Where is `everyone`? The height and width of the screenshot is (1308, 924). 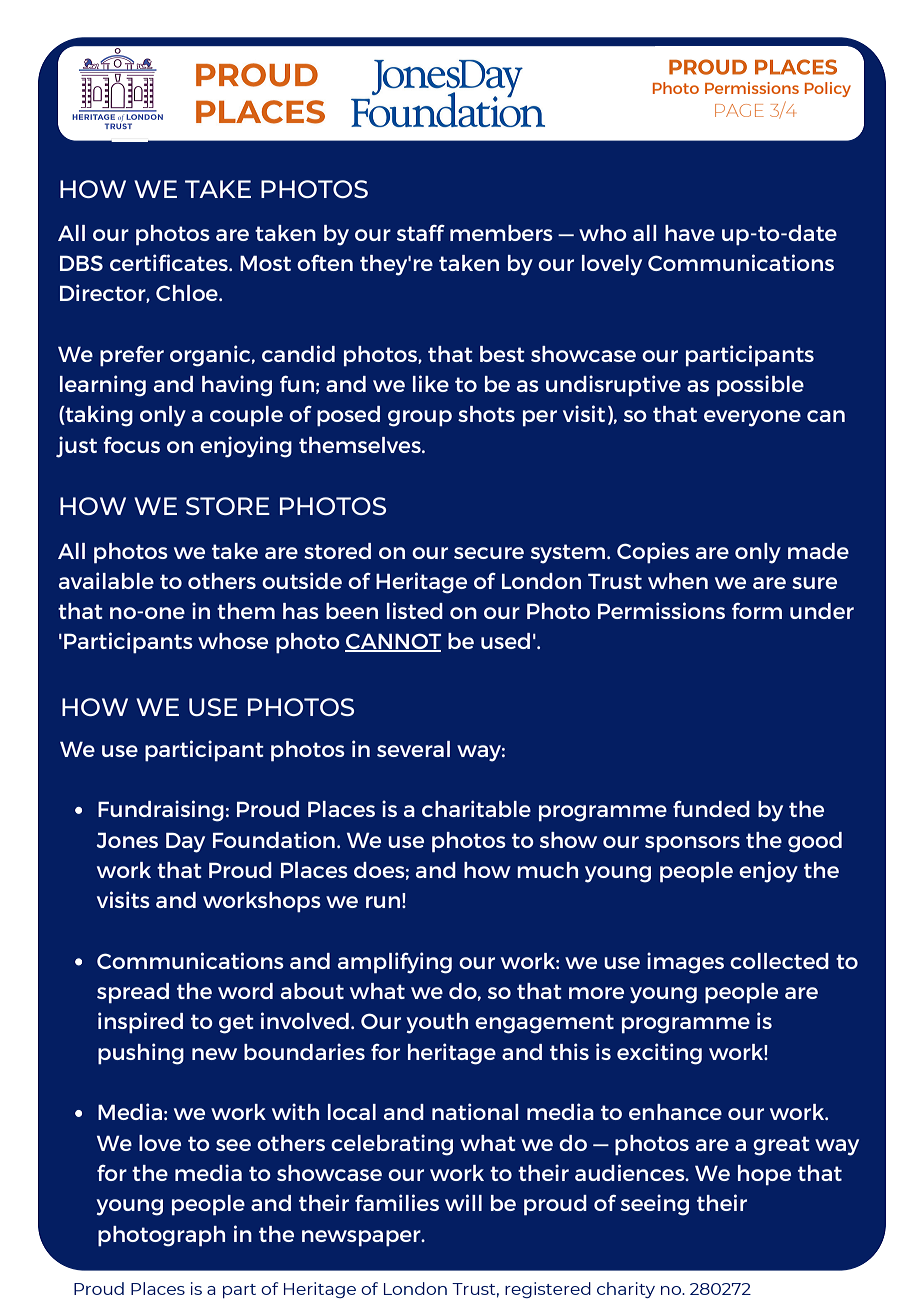 everyone is located at coordinates (752, 418).
